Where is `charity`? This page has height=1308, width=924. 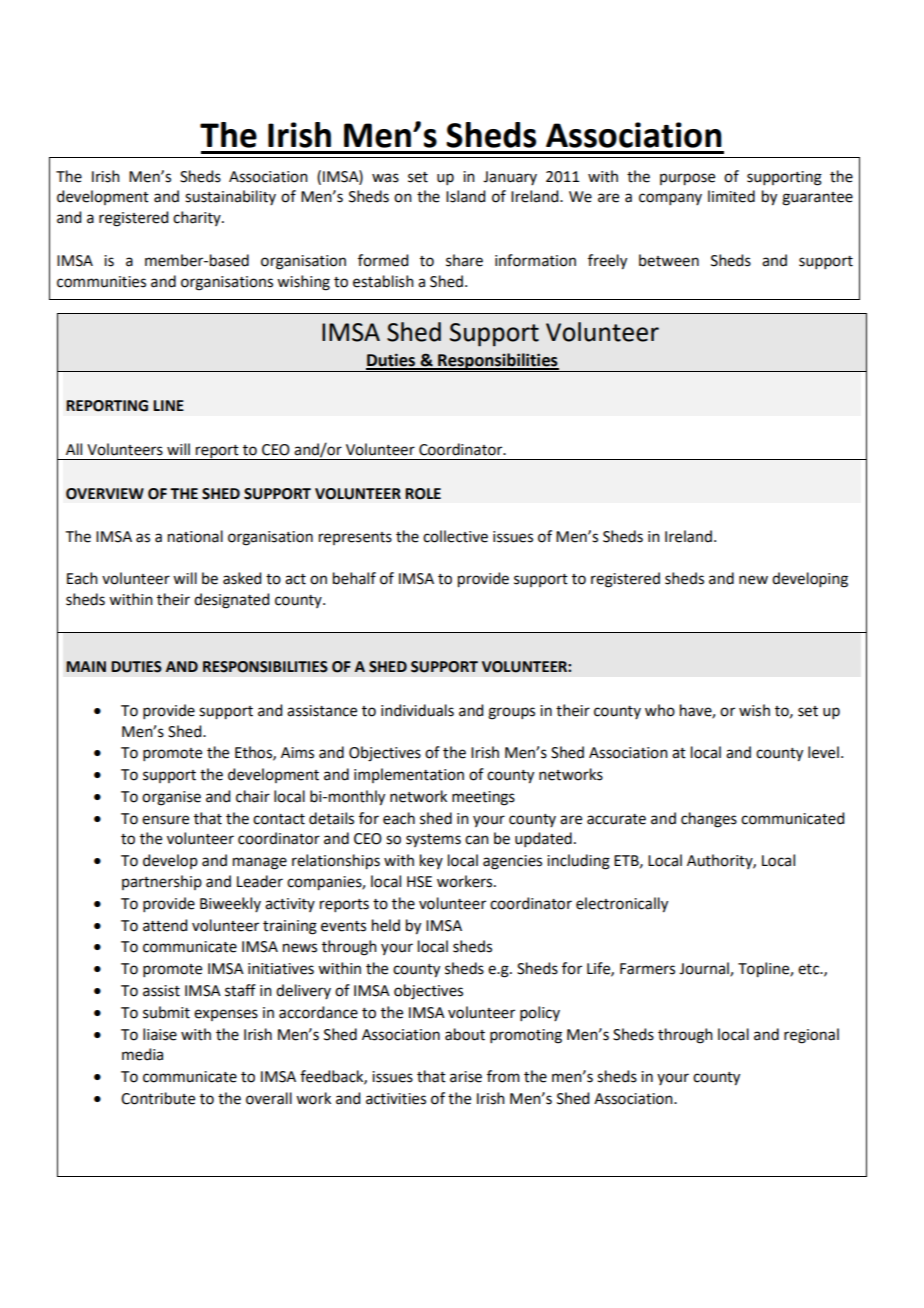
charity is located at coordinates (198, 218).
